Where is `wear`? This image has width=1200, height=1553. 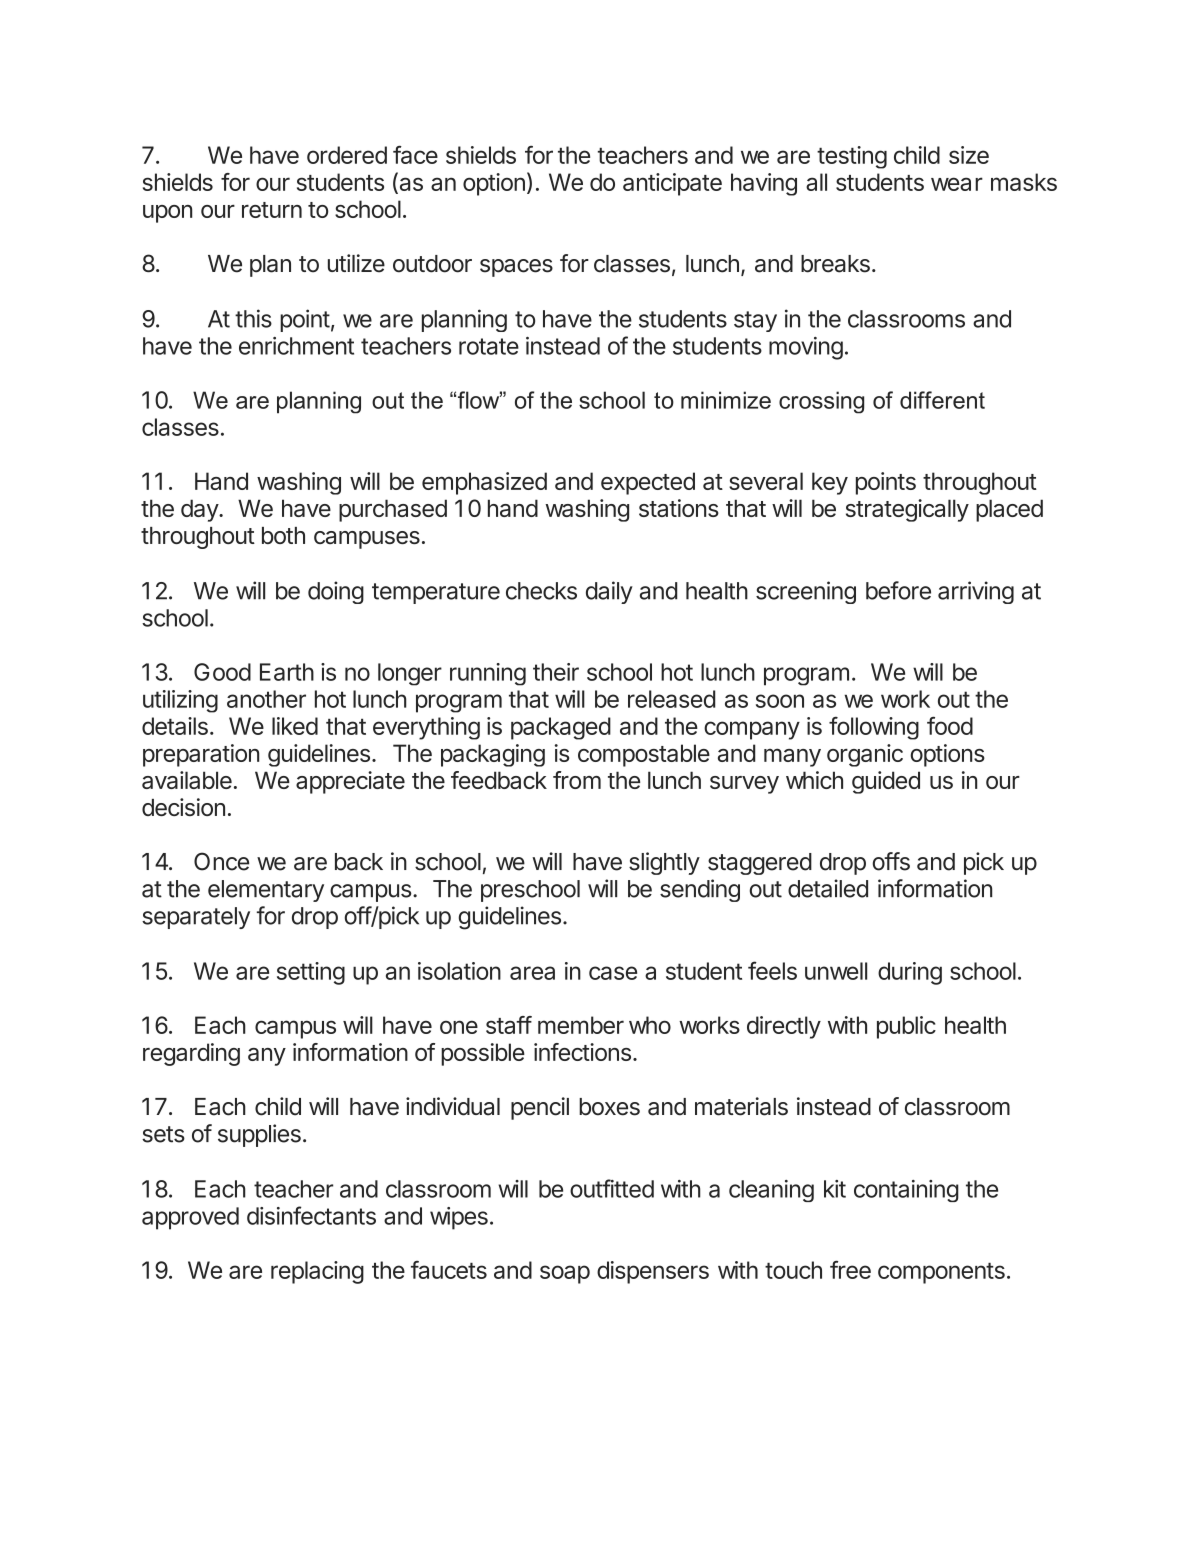 wear is located at coordinates (957, 184).
